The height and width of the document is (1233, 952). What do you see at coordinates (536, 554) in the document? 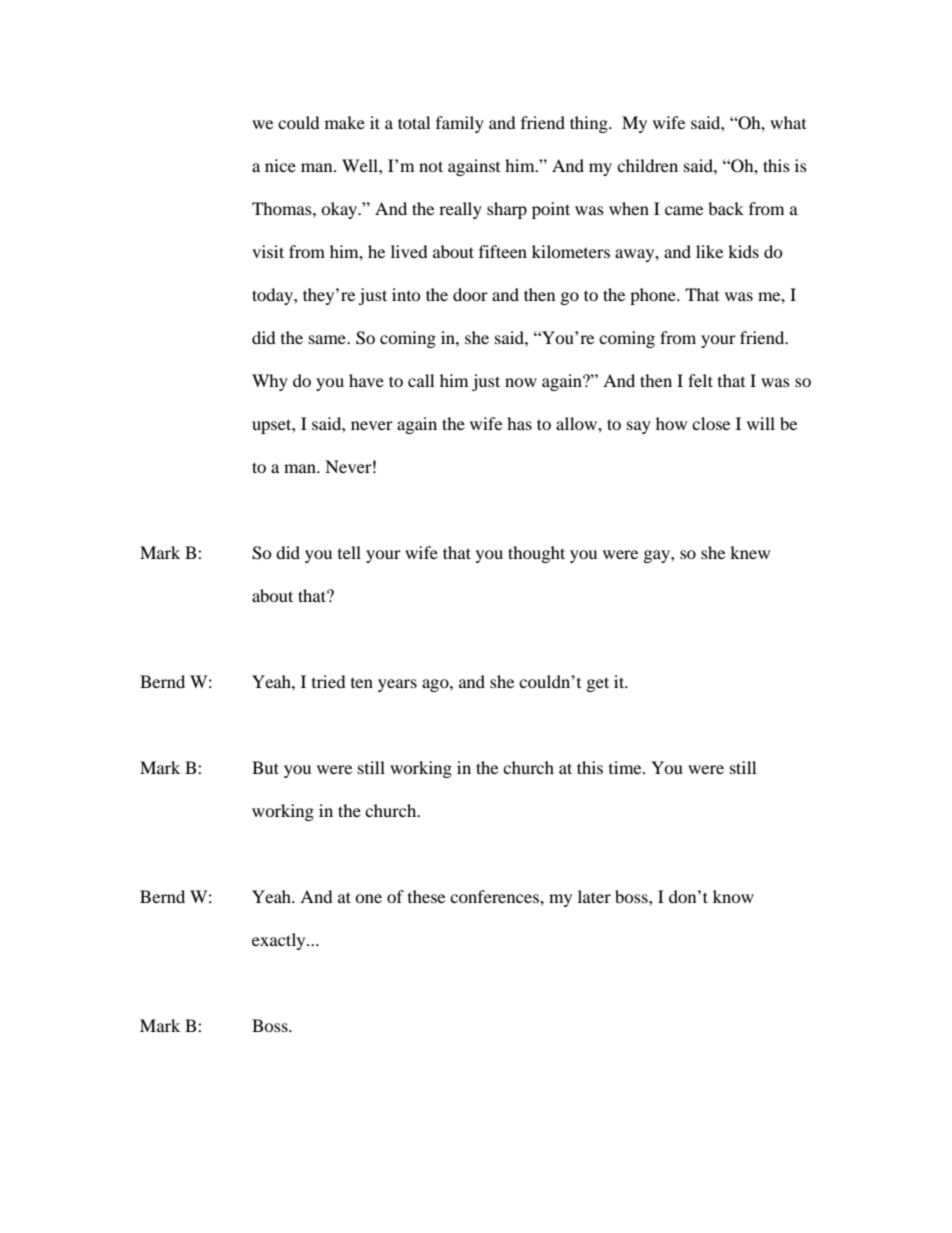
I see `thought` at bounding box center [536, 554].
